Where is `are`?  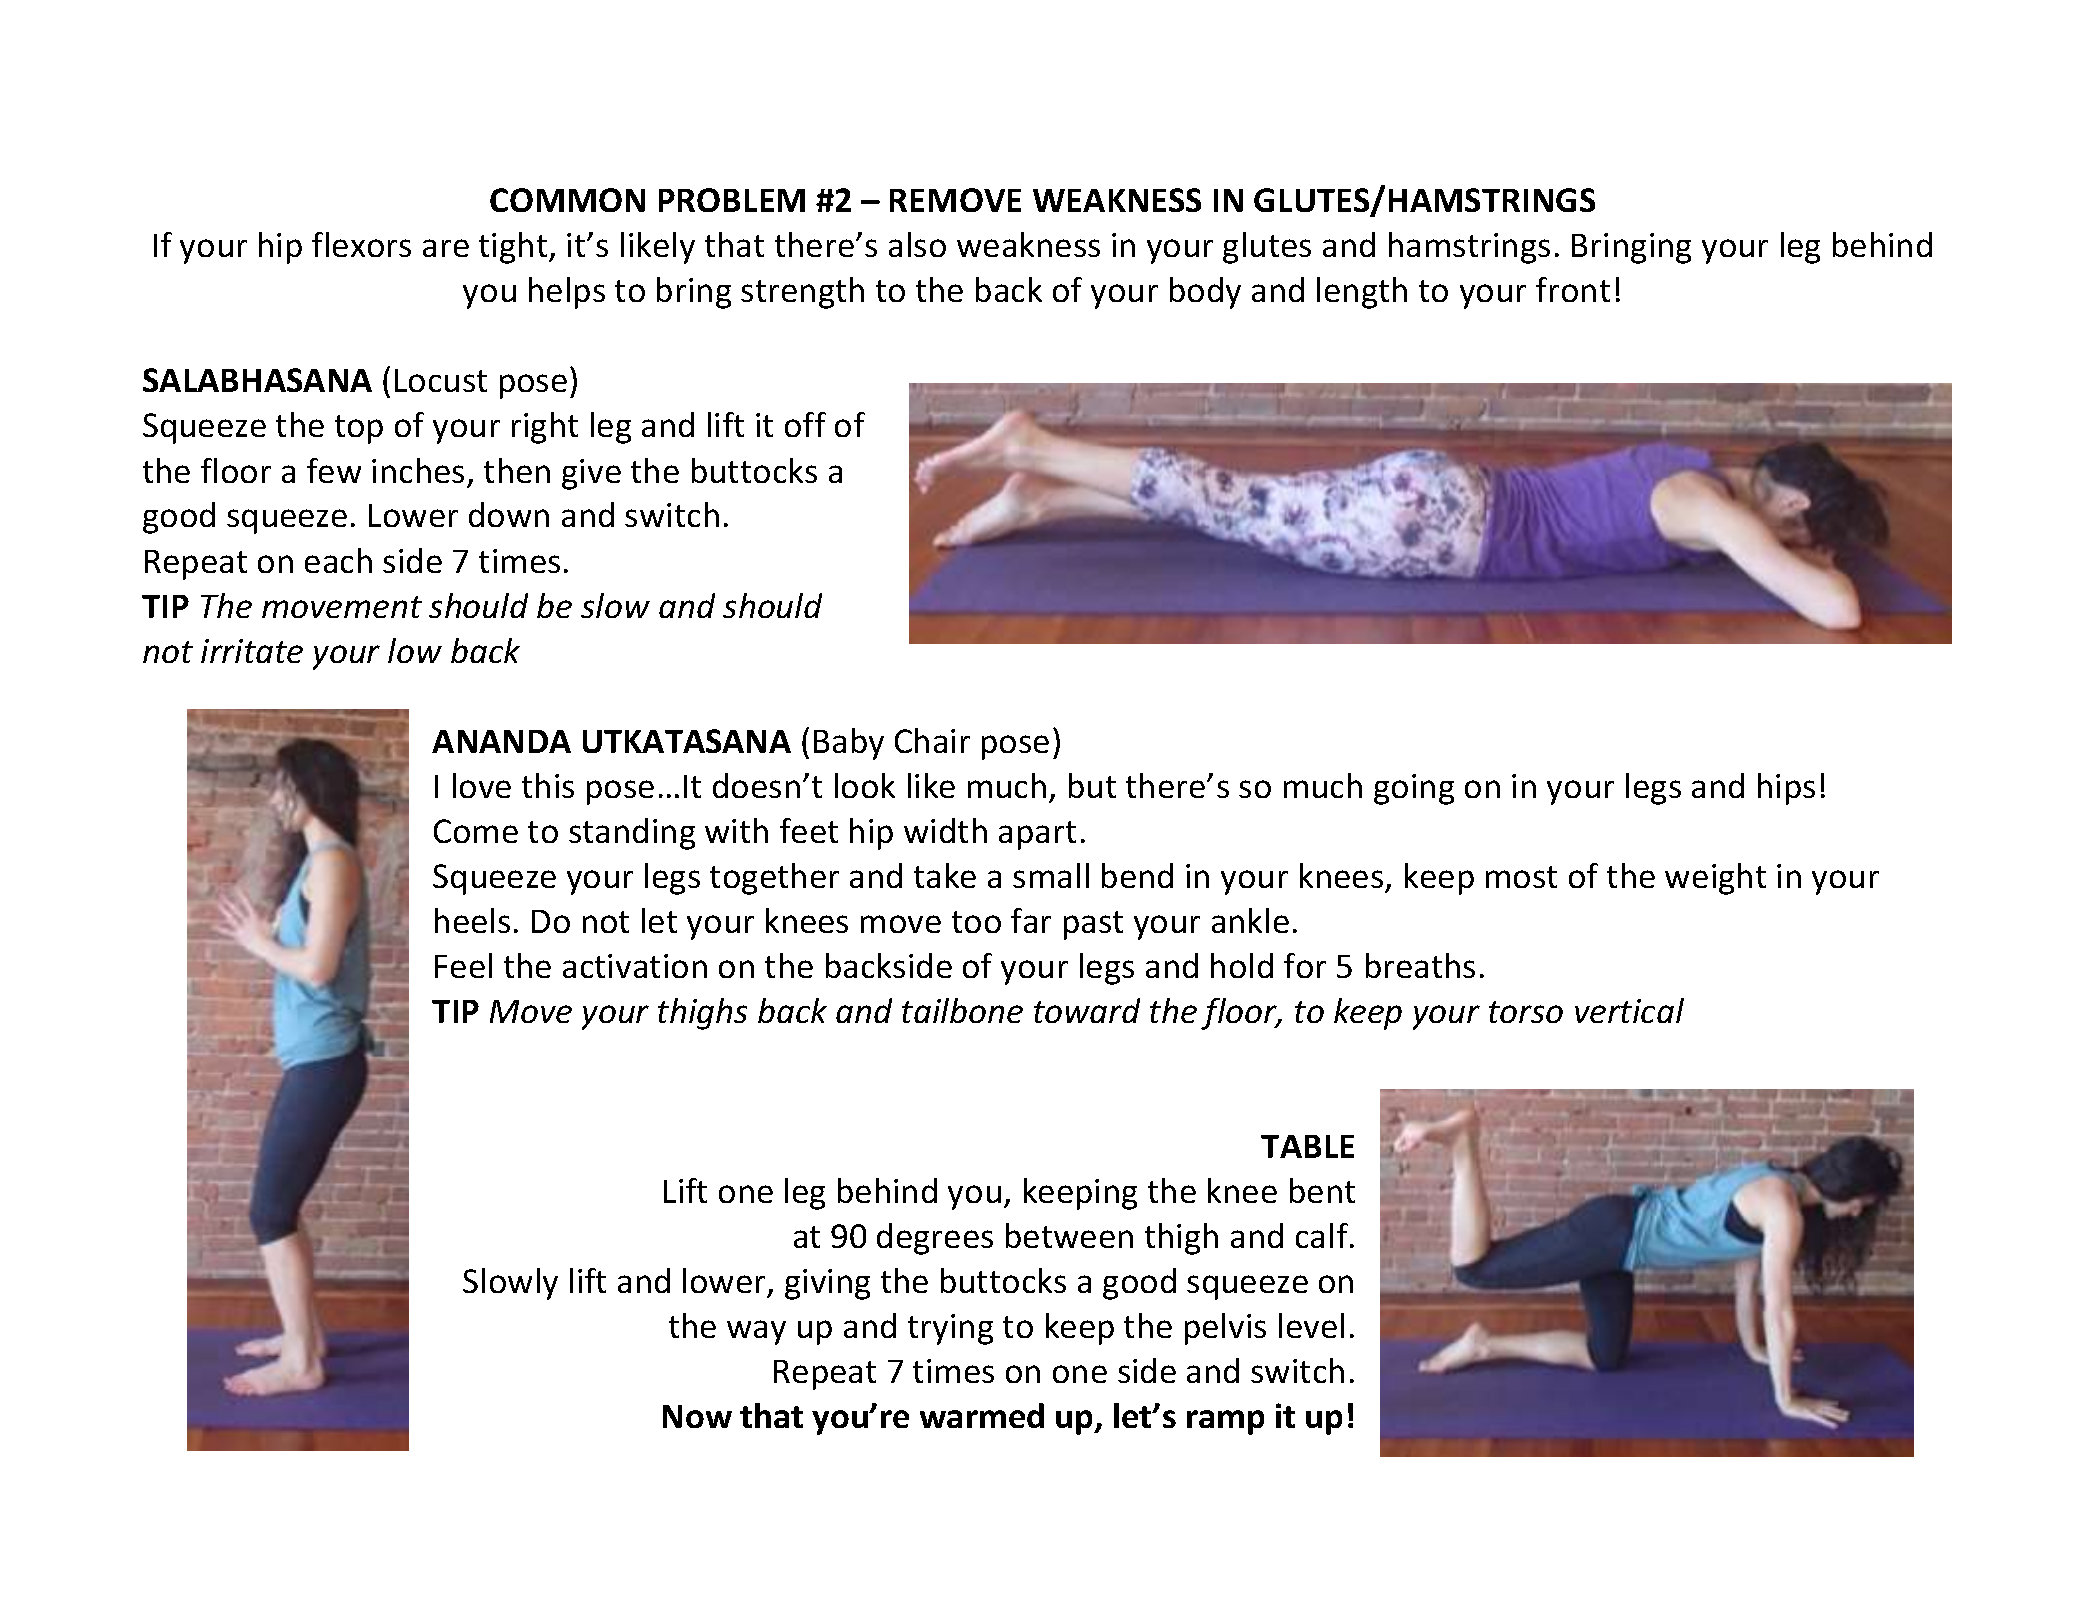
are is located at coordinates (446, 248).
